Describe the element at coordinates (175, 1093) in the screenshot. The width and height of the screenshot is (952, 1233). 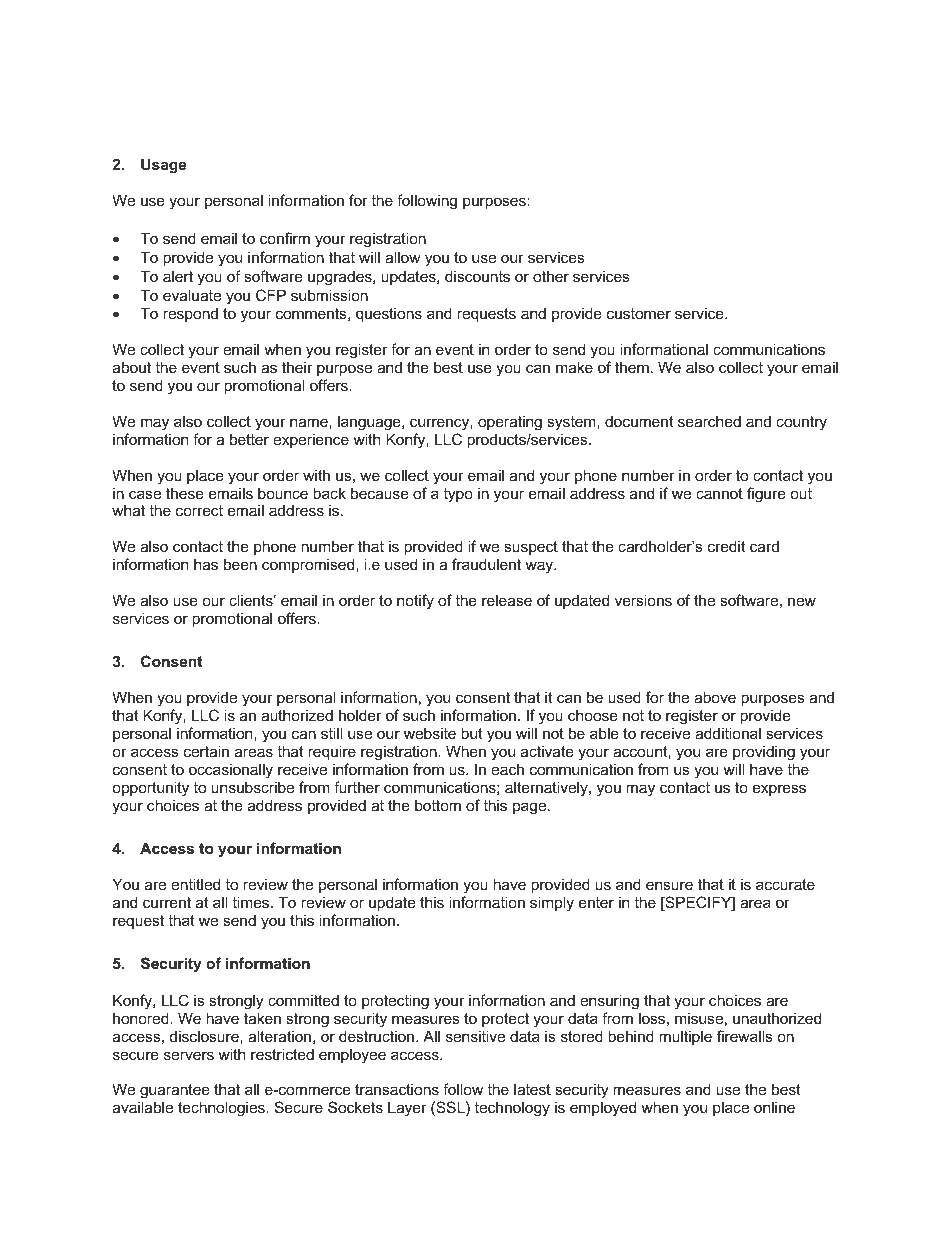
I see `guarantee` at that location.
